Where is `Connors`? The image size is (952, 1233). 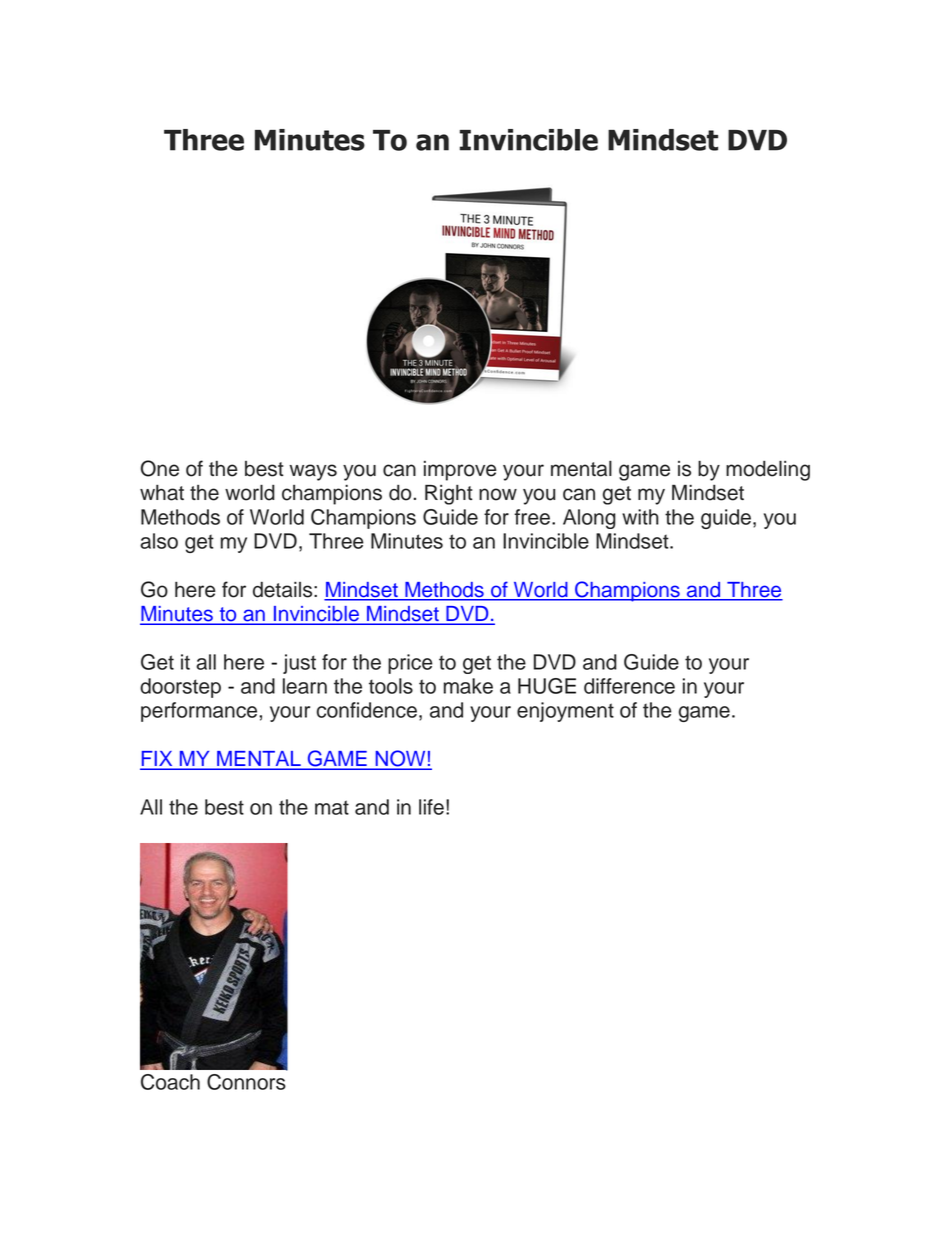
Connors is located at coordinates (246, 1082).
